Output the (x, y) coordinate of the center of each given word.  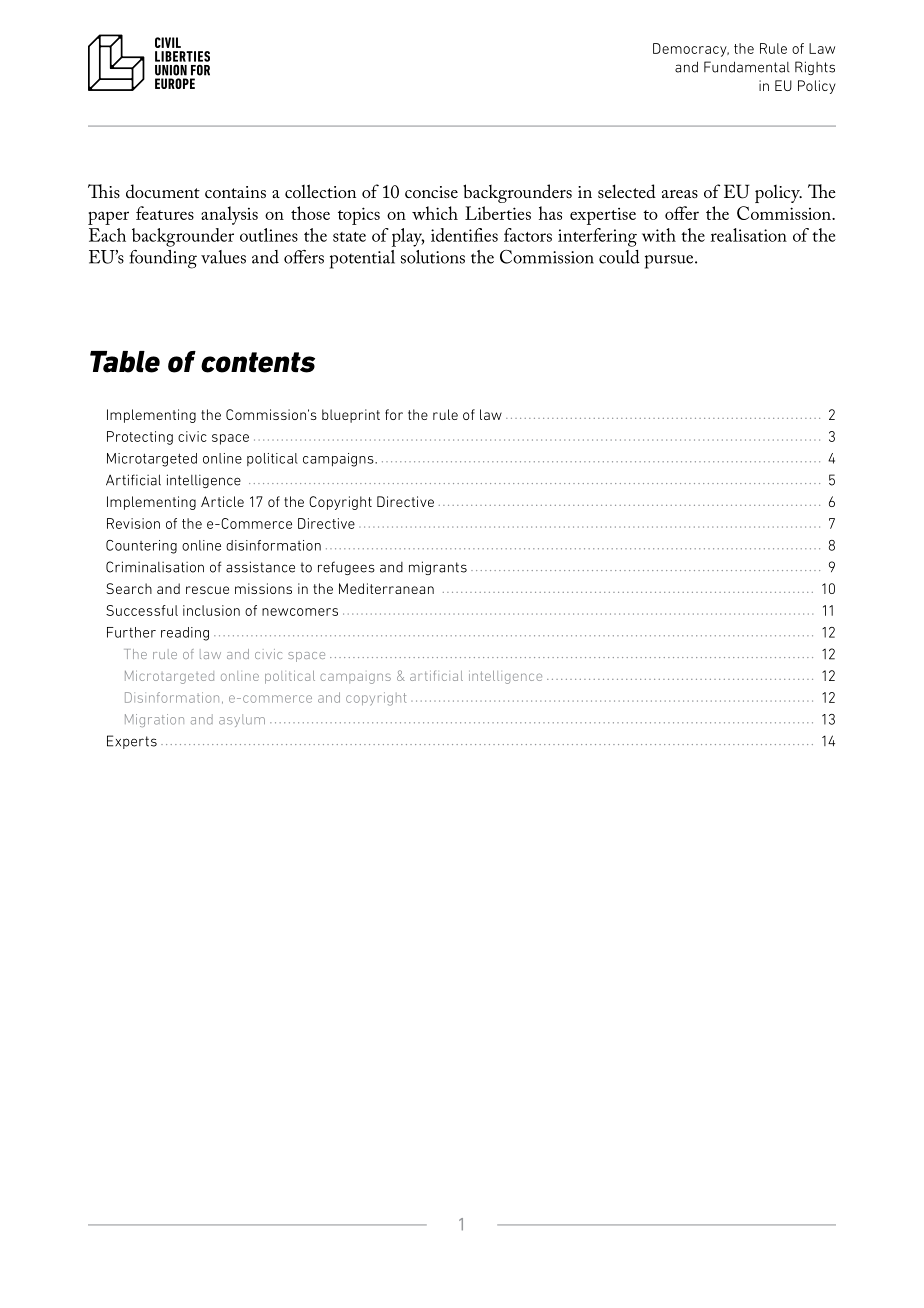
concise (431, 192)
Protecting (140, 438)
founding (163, 259)
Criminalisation (155, 567)
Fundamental (747, 67)
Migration (154, 720)
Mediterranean (386, 588)
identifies (464, 235)
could (619, 257)
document (163, 191)
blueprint (351, 416)
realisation (749, 235)
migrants (438, 568)
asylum (242, 720)
